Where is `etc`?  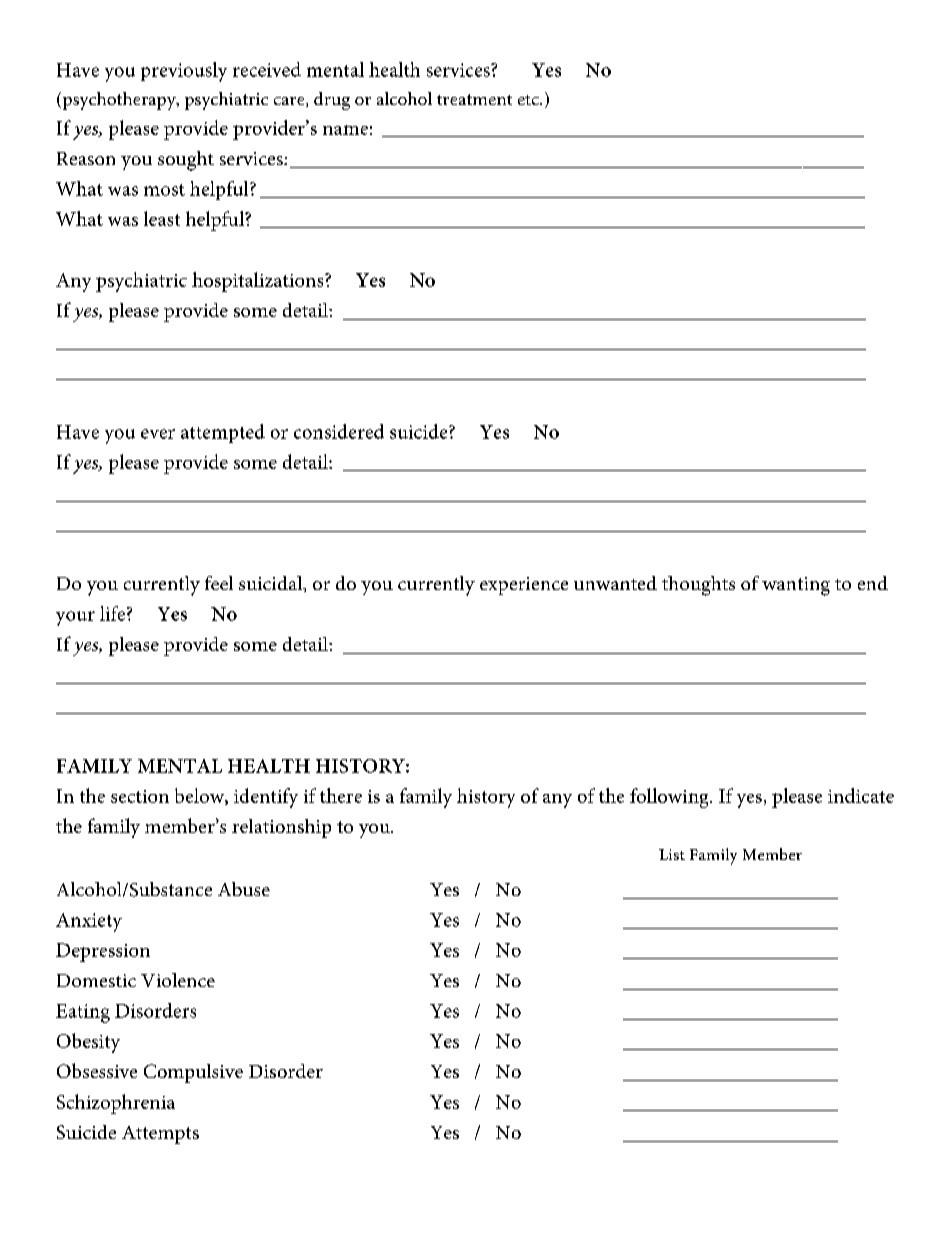 etc is located at coordinates (529, 100).
